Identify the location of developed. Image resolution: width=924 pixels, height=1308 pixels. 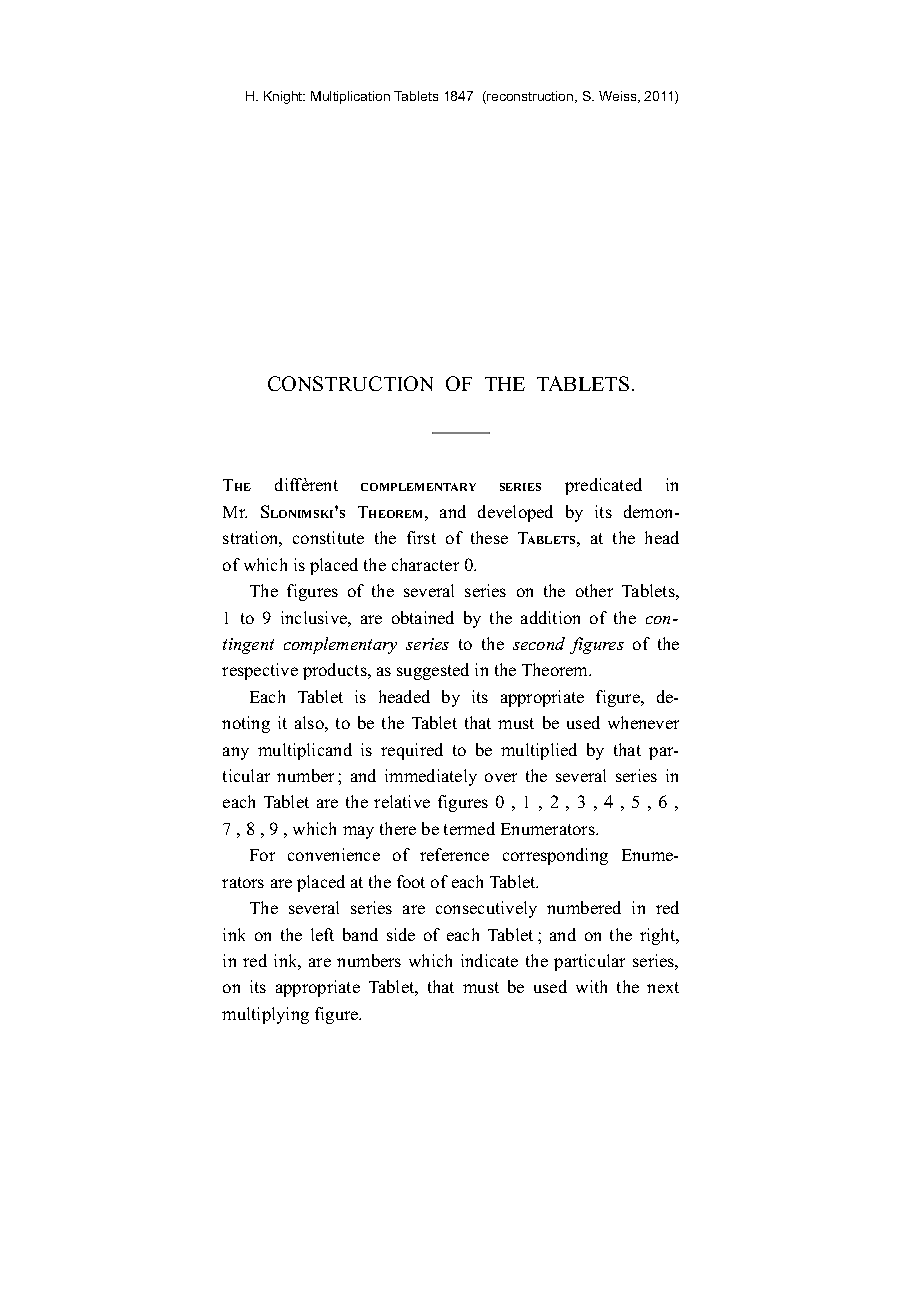
(515, 513).
